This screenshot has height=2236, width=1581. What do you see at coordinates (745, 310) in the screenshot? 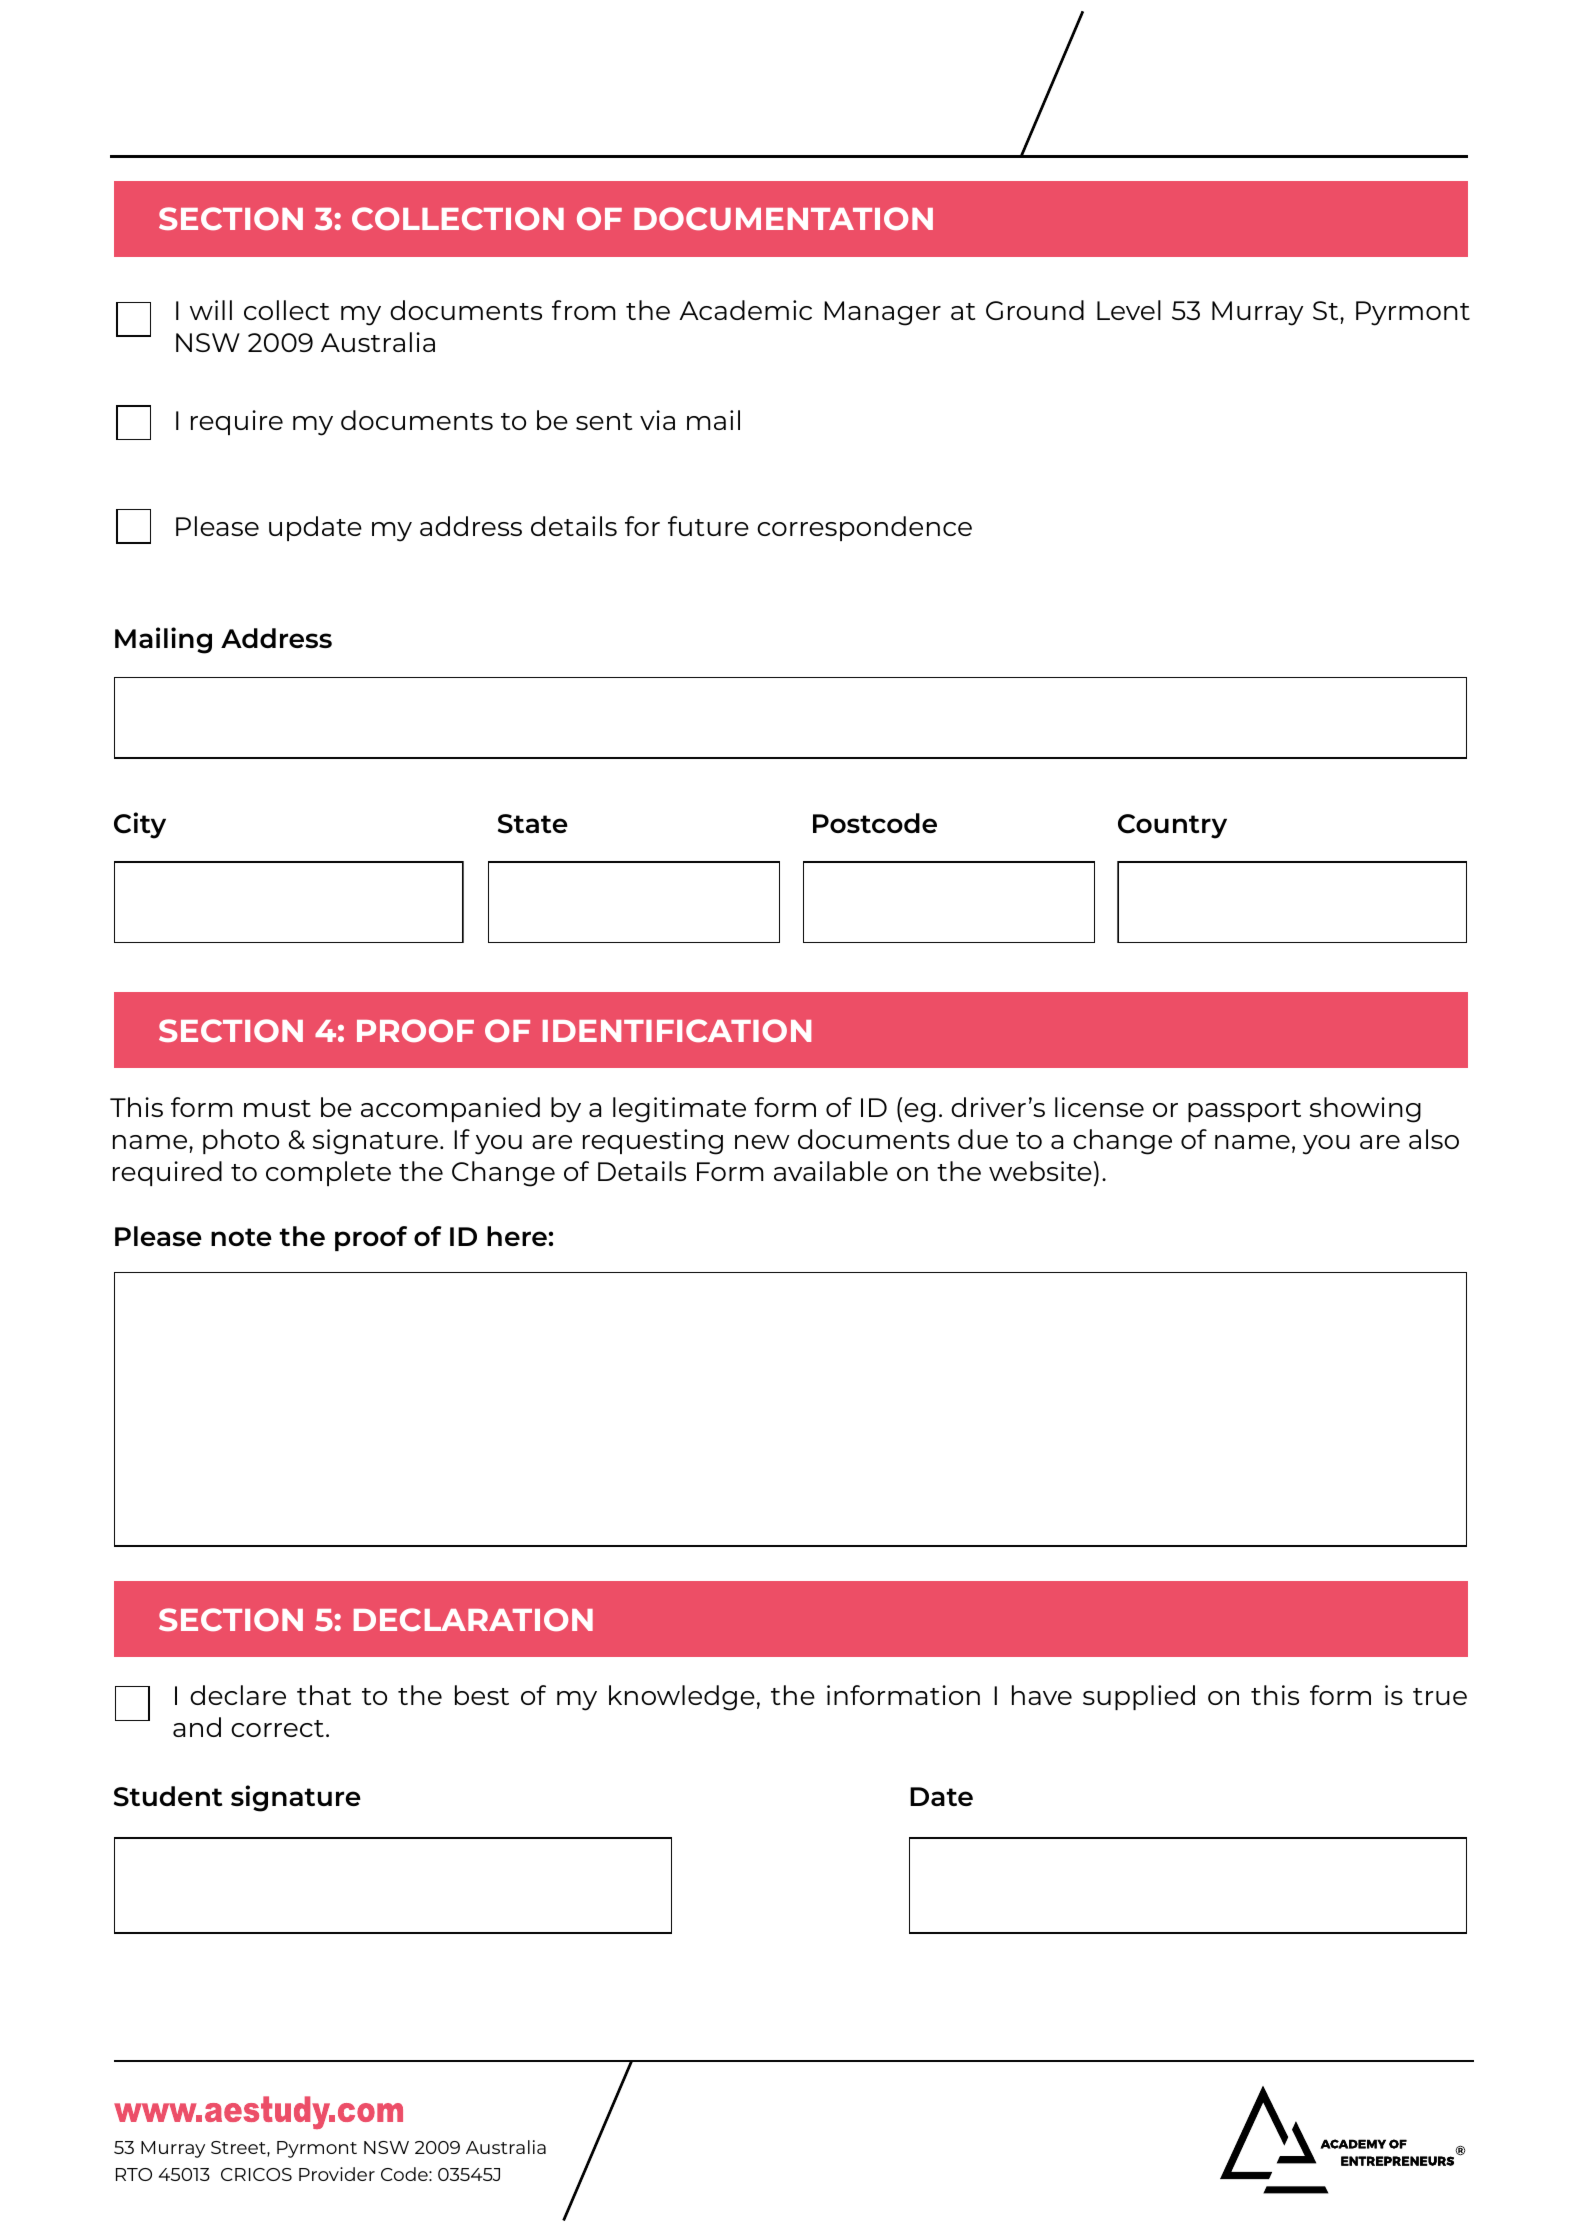
I see `Academic` at bounding box center [745, 310].
